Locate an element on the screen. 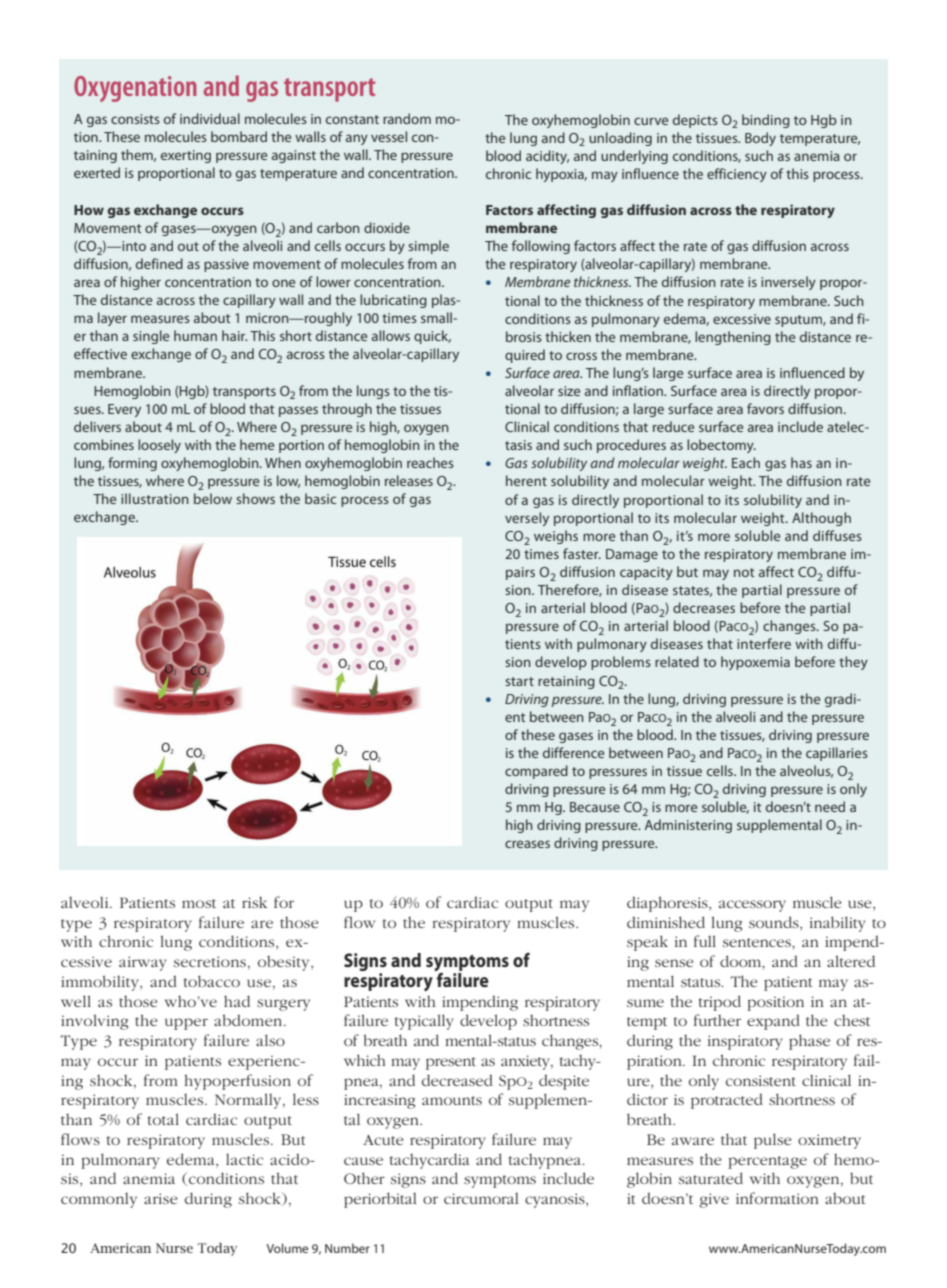  arise is located at coordinates (161, 1198).
